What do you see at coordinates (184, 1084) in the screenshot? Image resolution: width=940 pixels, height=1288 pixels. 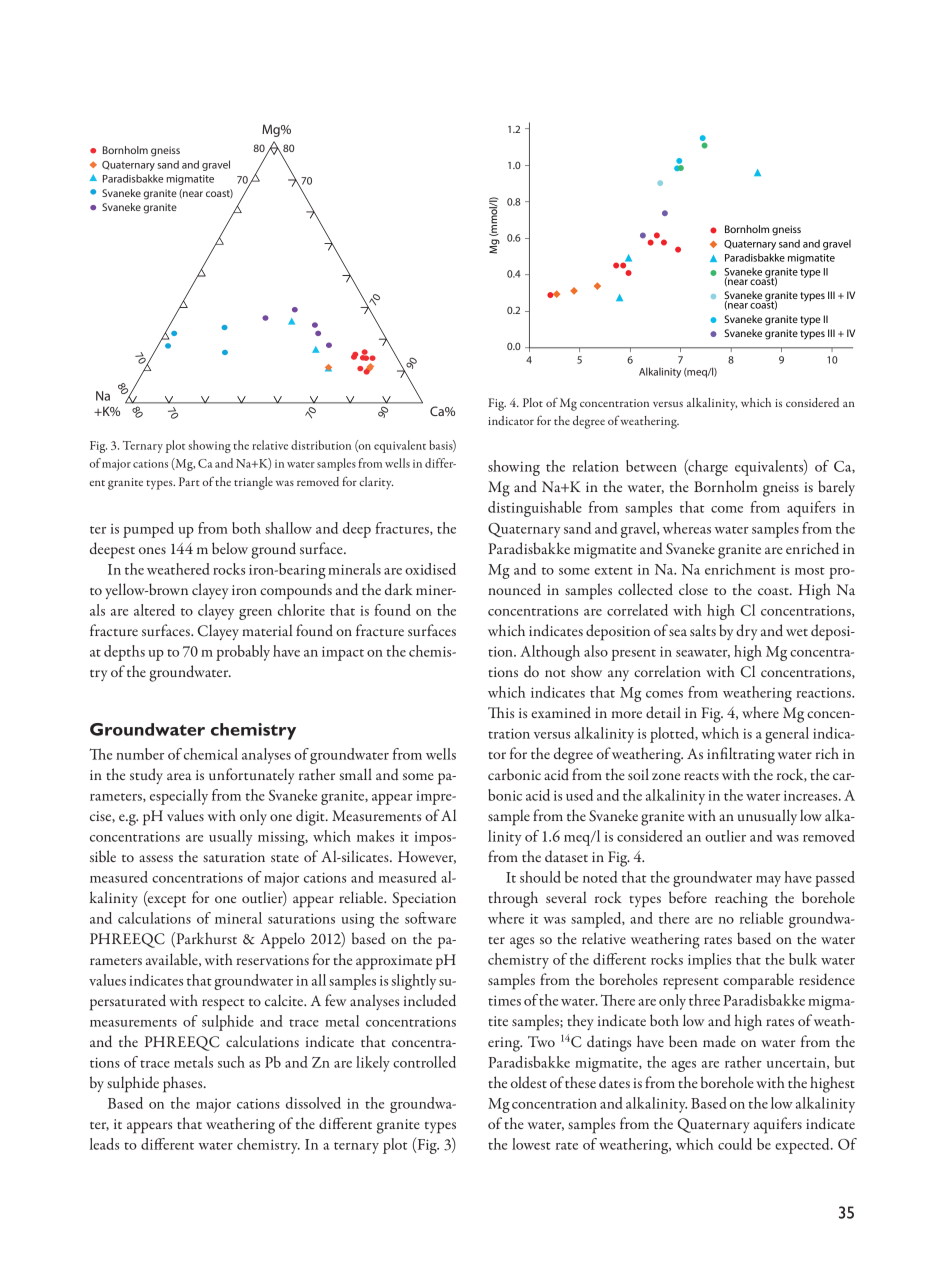 I see `phases` at bounding box center [184, 1084].
